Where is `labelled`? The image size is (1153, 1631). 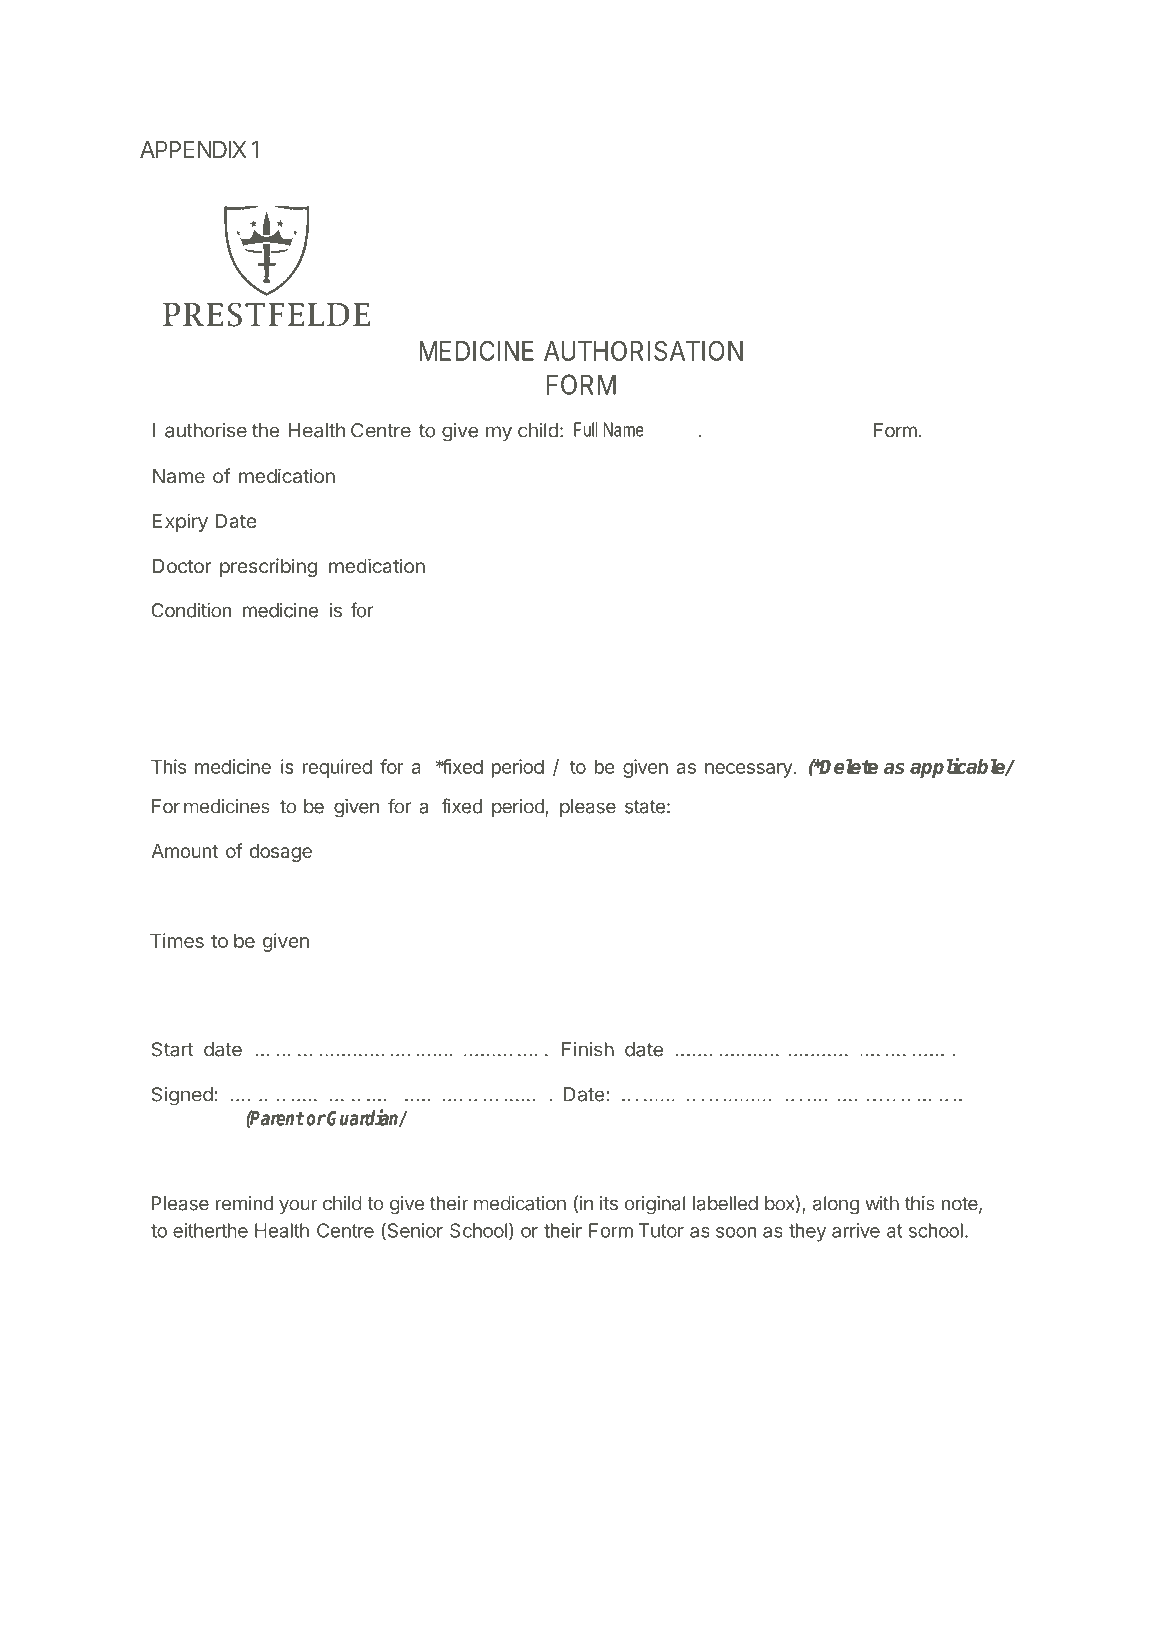
labelled is located at coordinates (725, 1203).
